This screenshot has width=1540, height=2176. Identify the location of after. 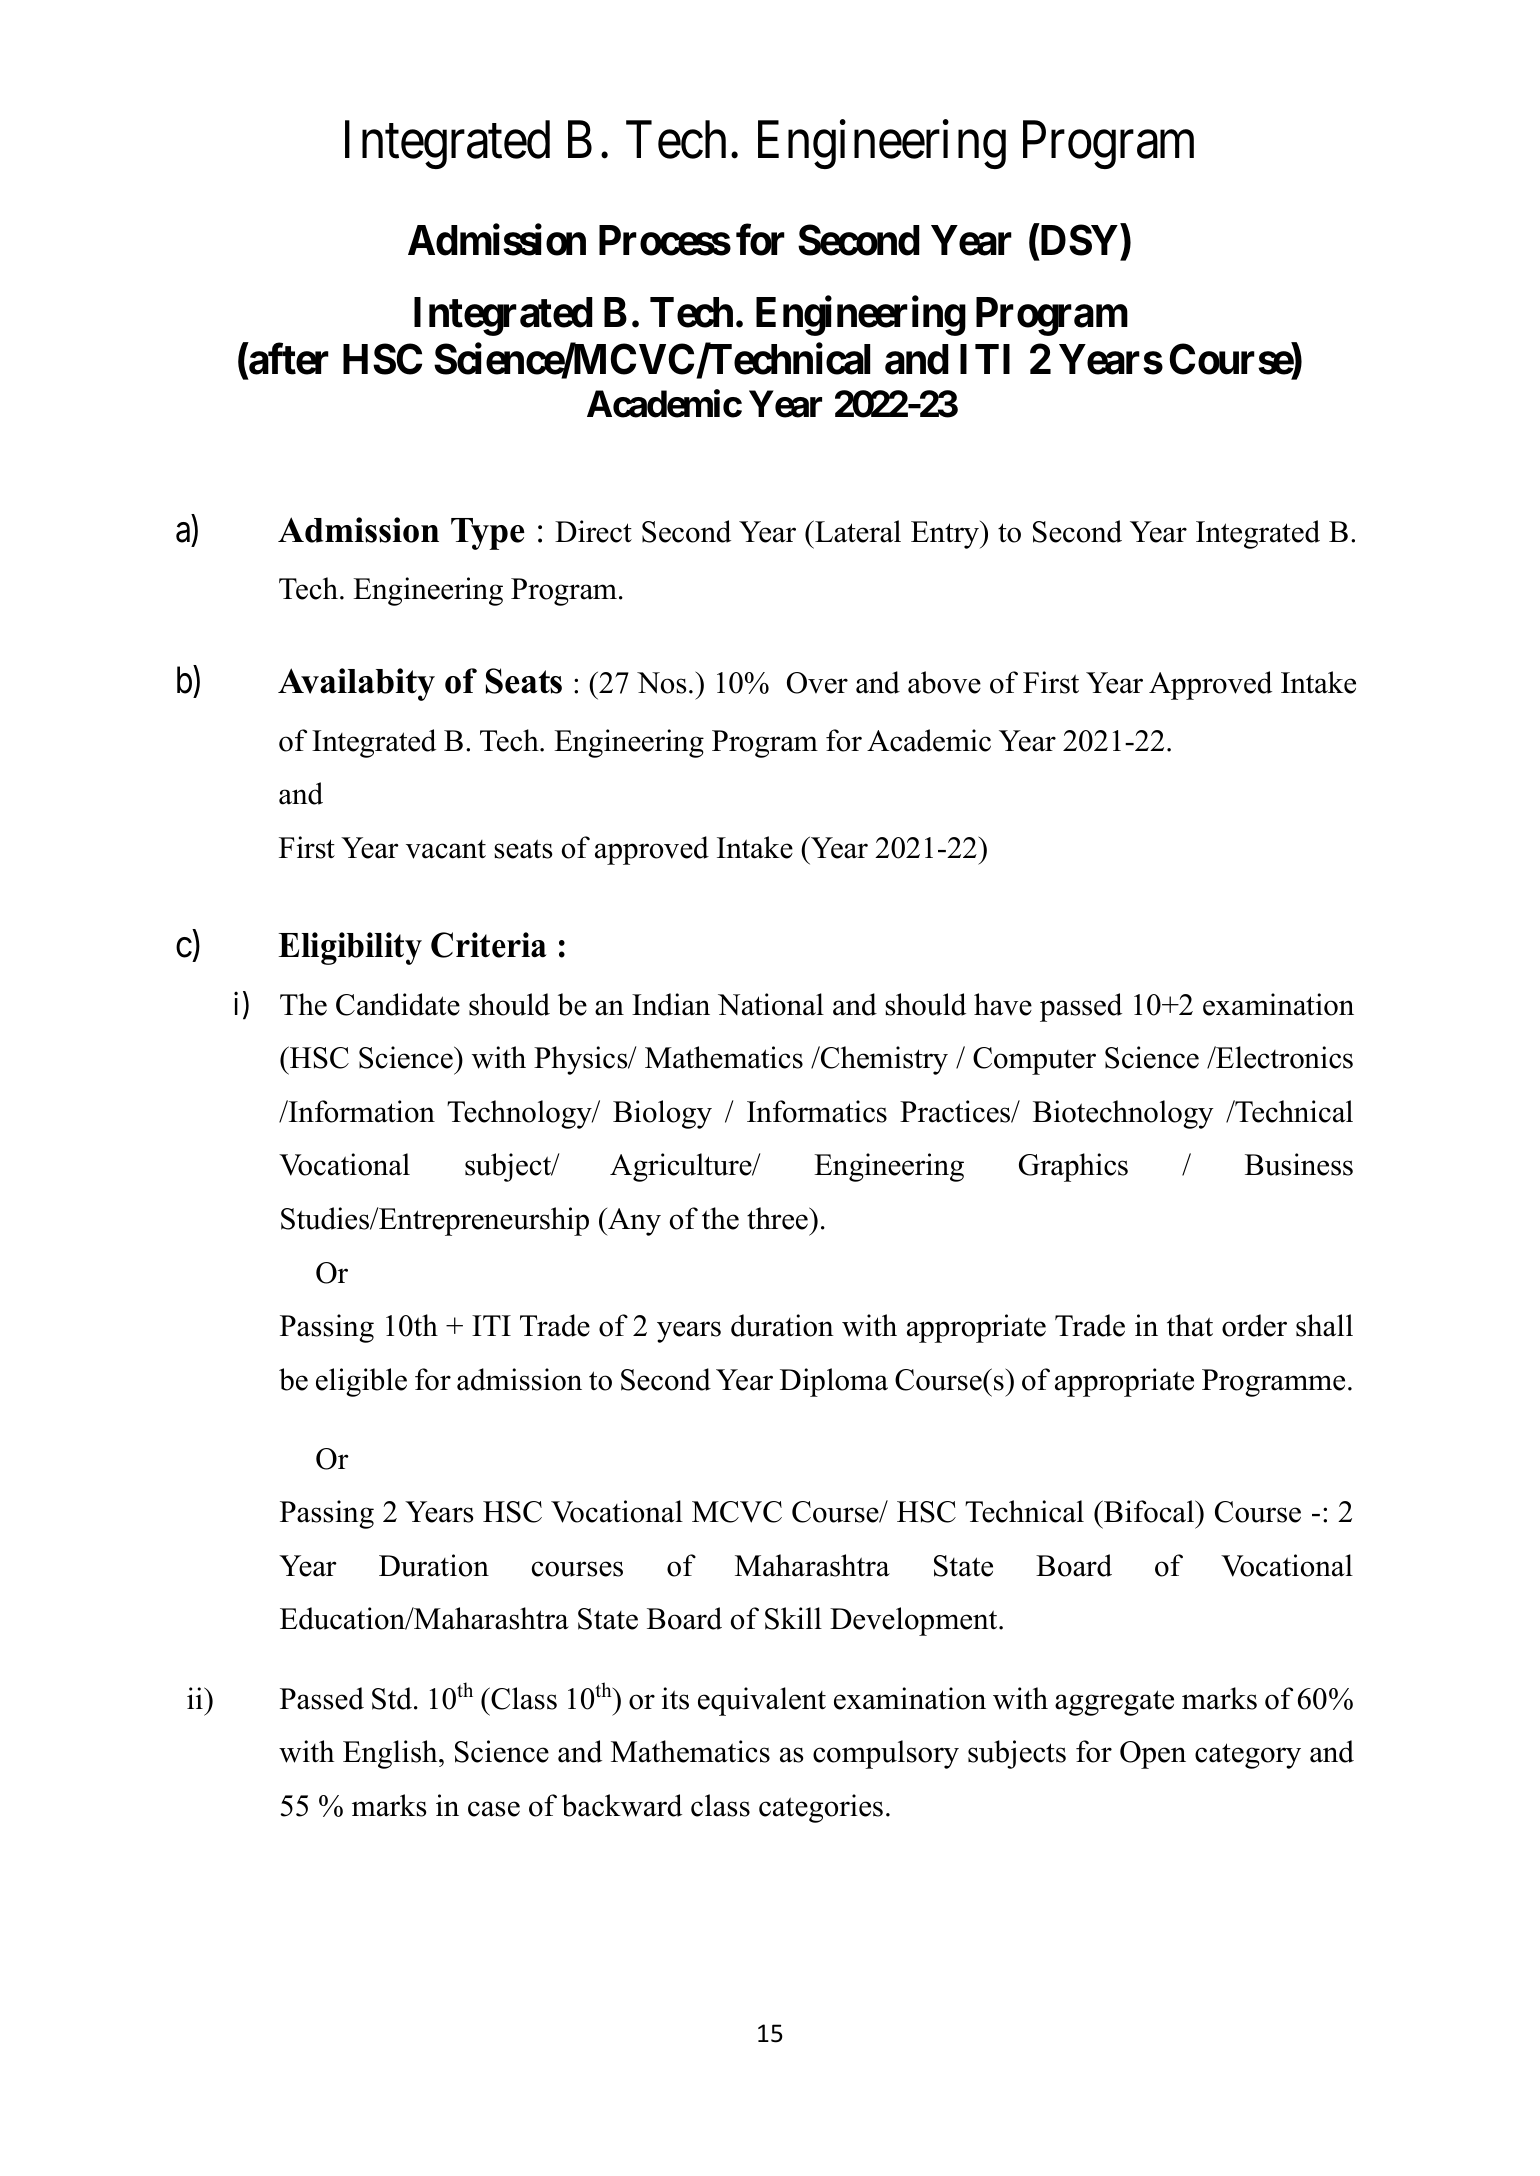
(288, 361).
